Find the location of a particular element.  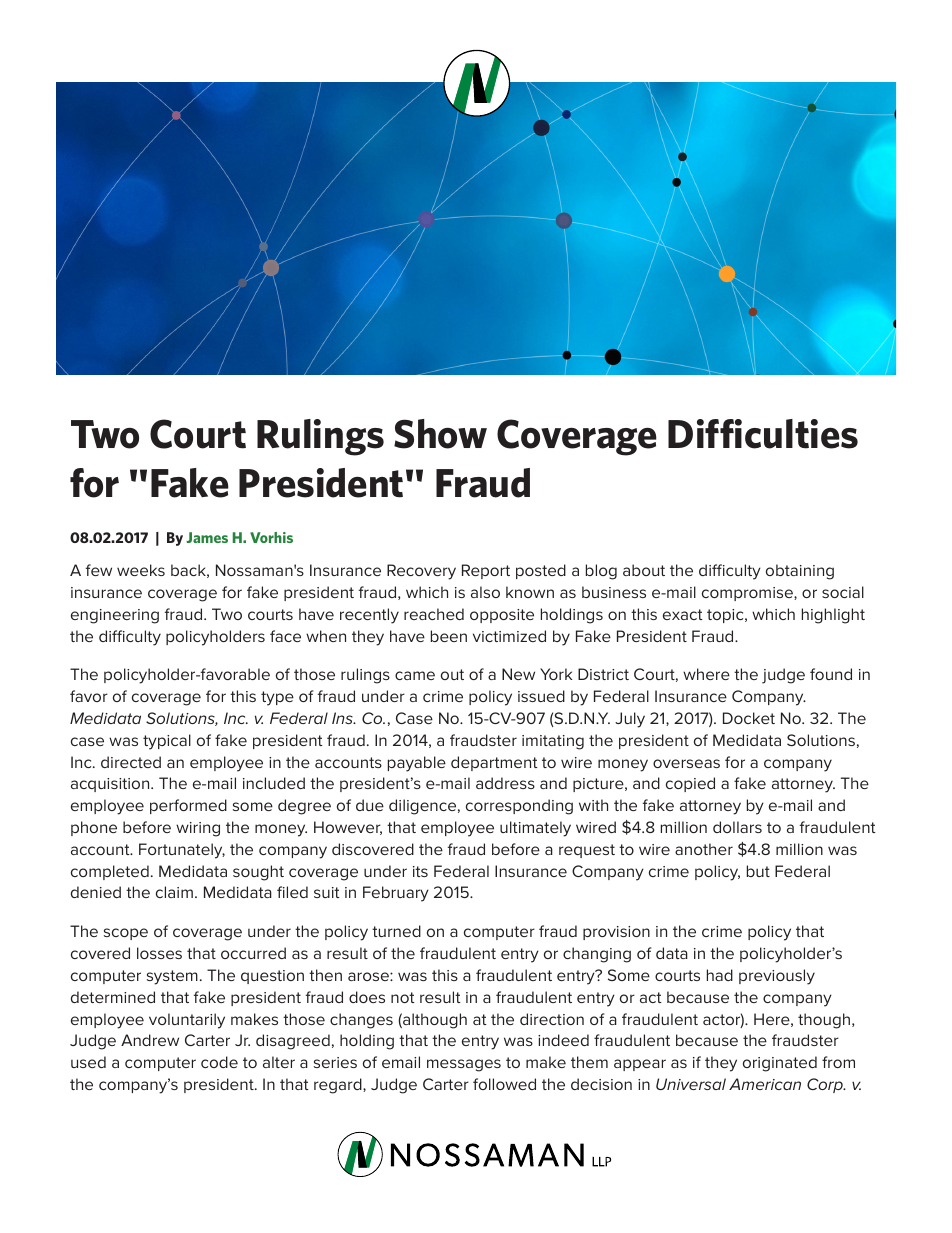

code is located at coordinates (219, 1062).
